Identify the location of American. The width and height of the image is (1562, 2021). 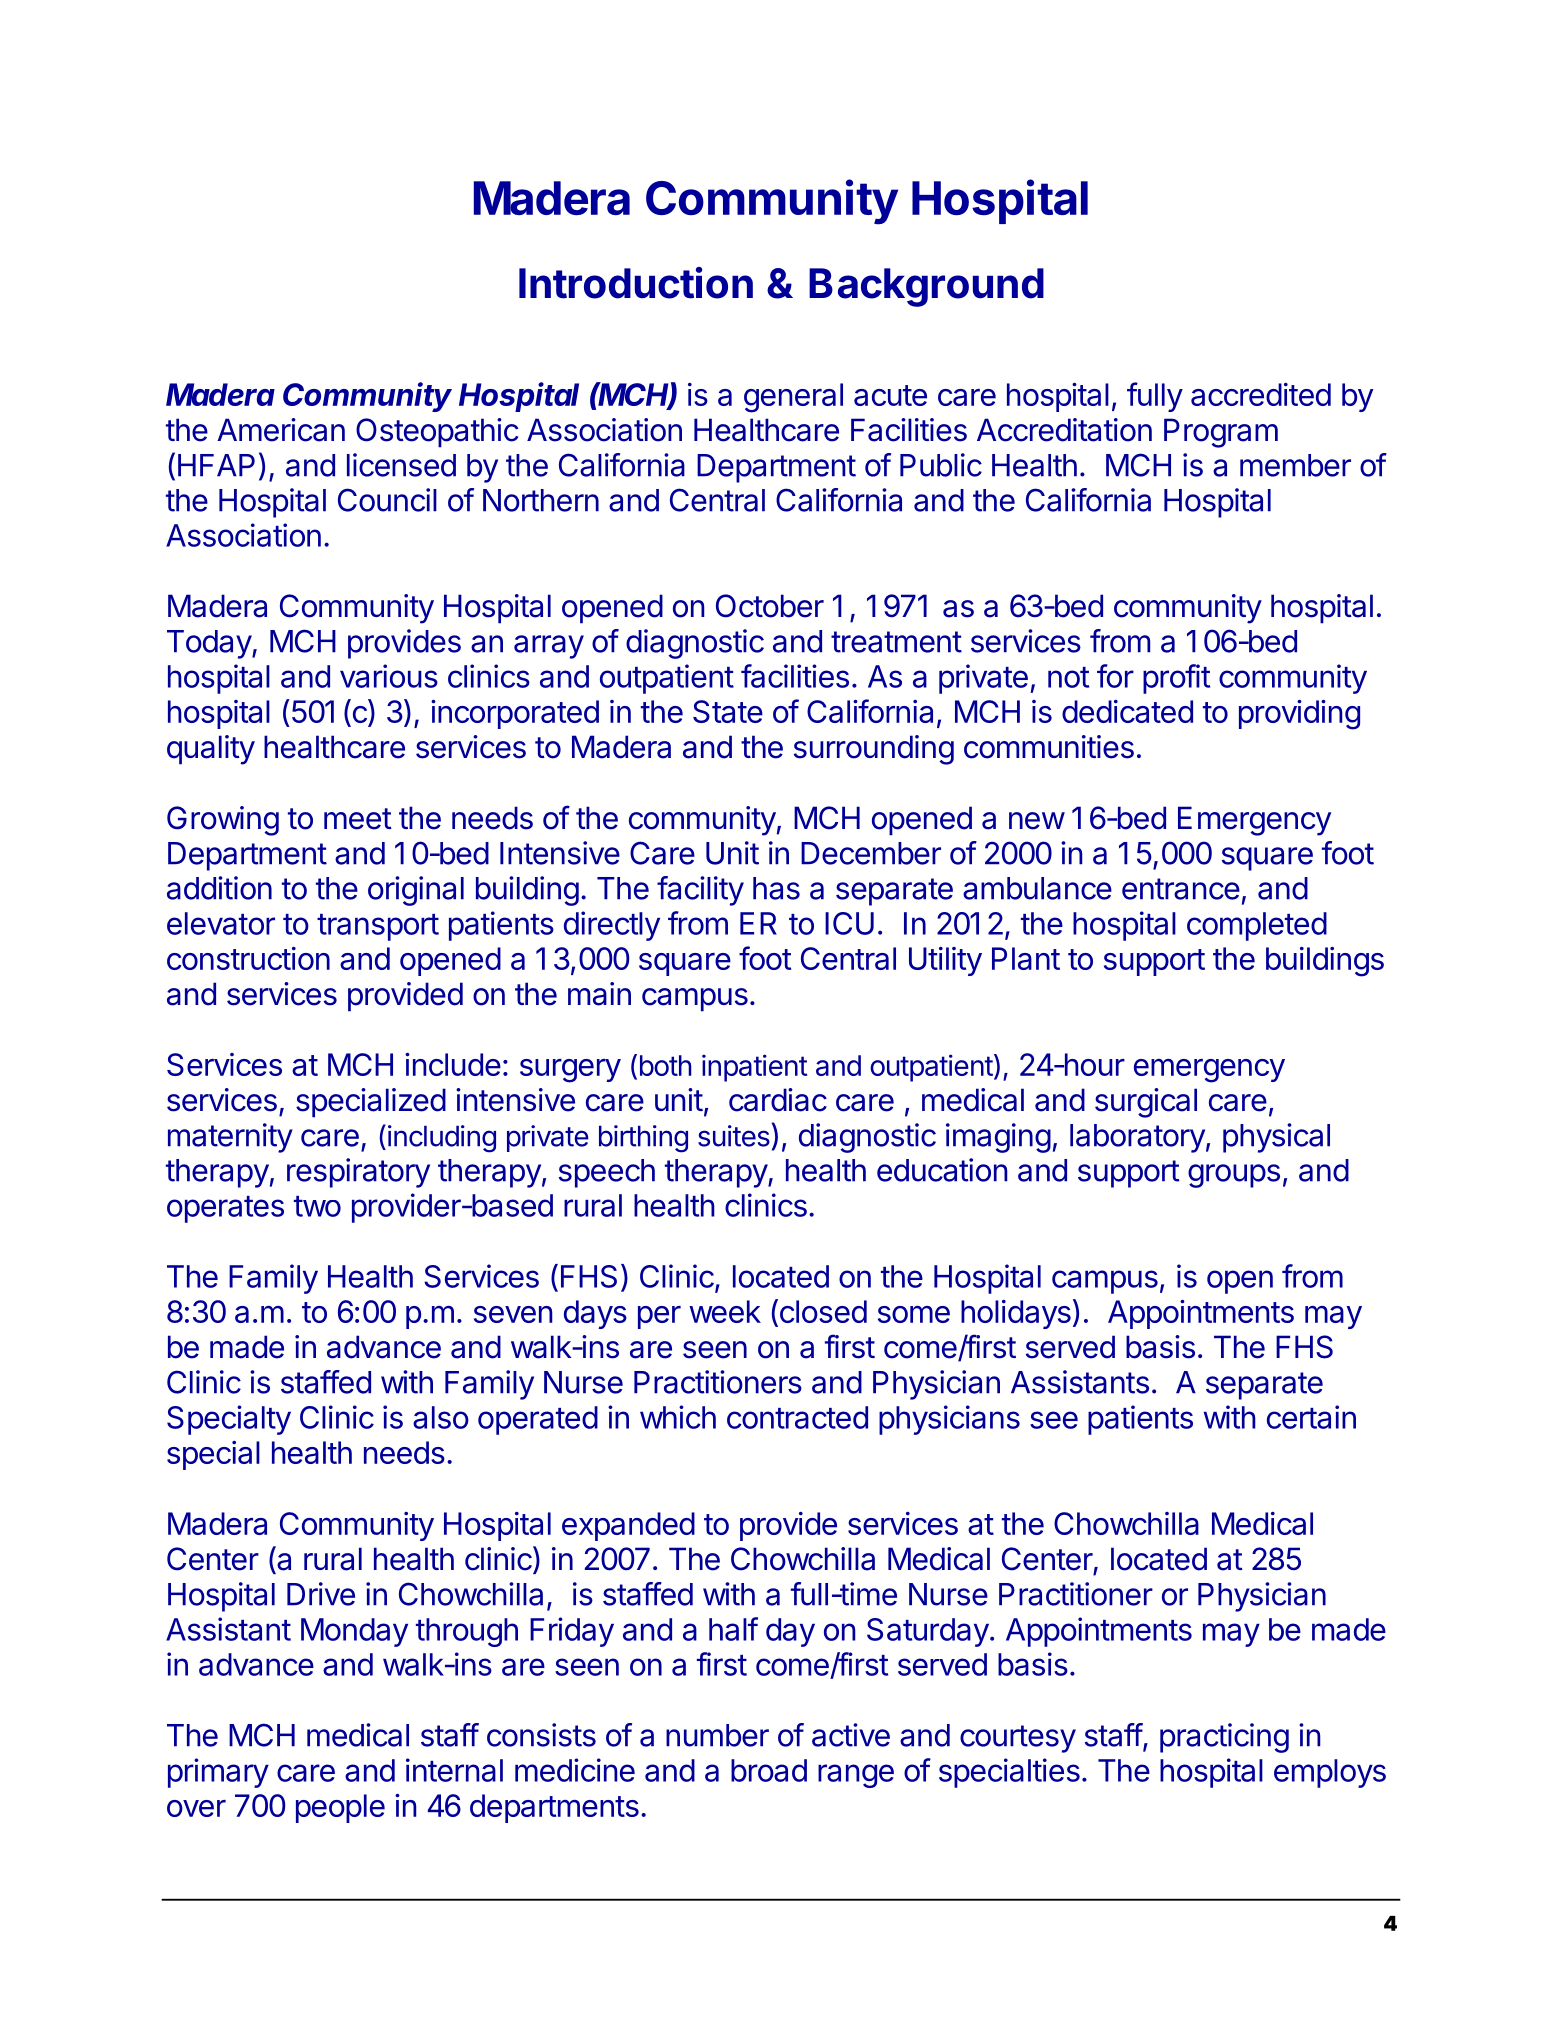
(281, 430).
